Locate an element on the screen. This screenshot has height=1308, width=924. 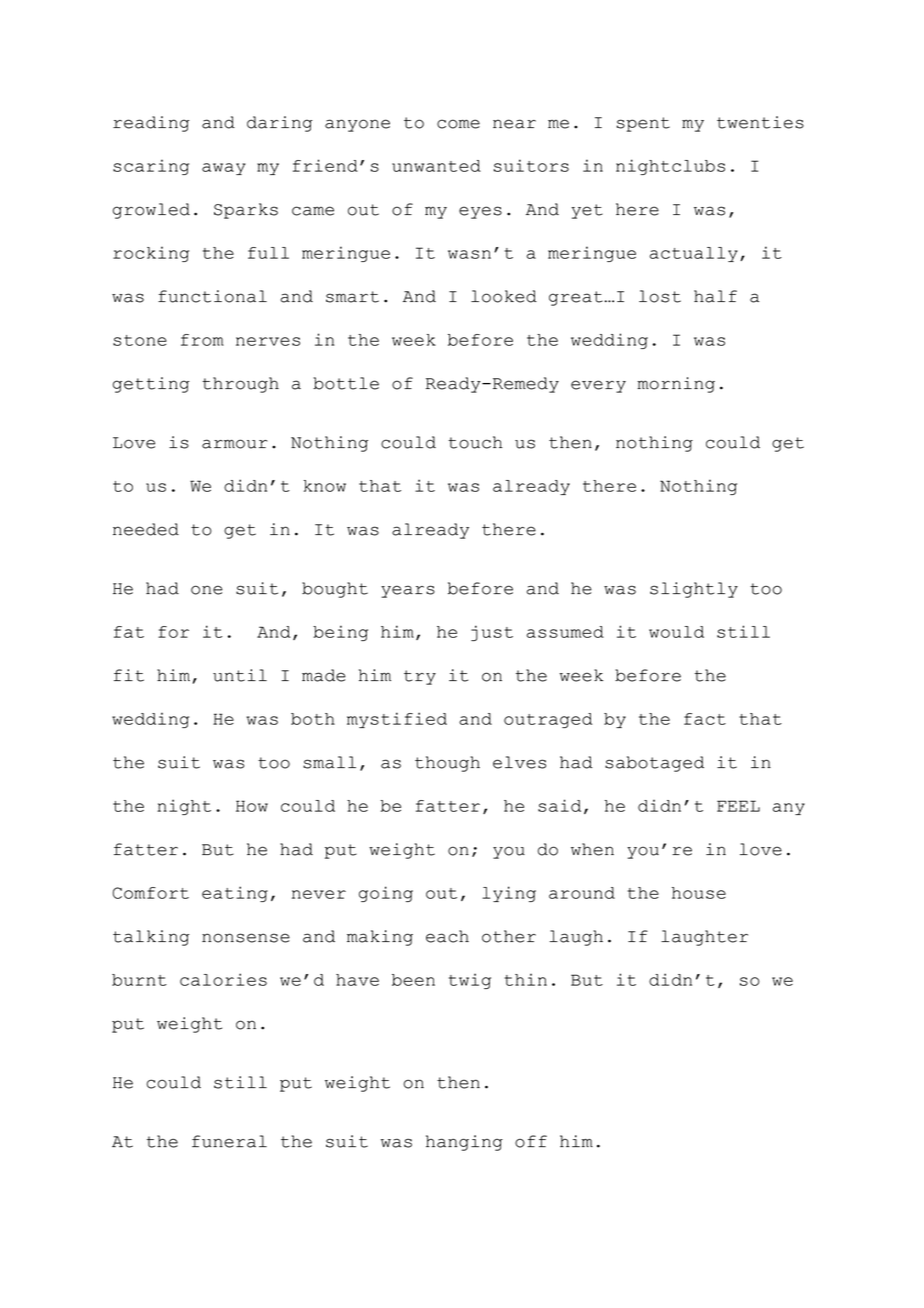
until is located at coordinates (240, 675).
